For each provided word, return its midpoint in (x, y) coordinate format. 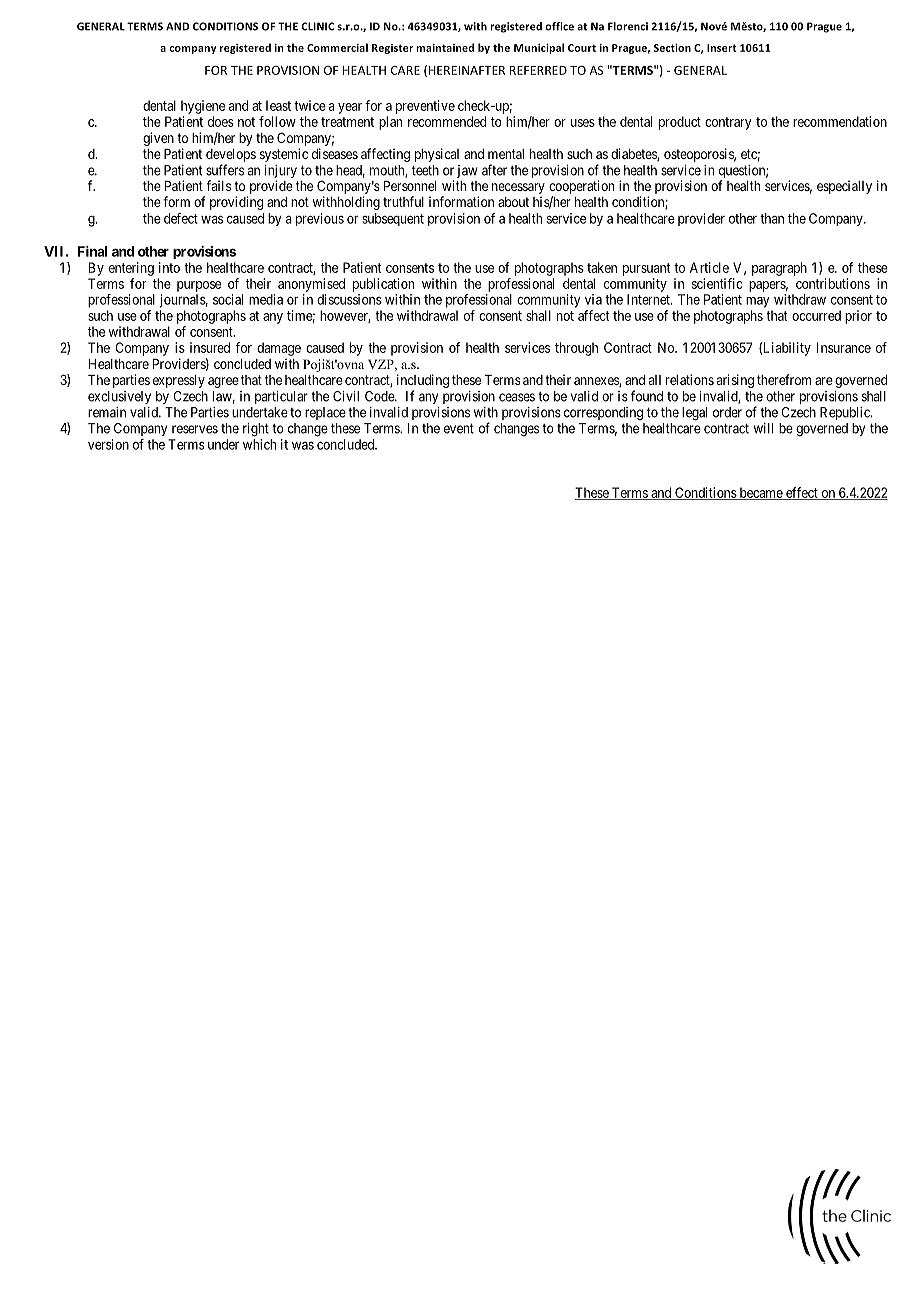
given (158, 139)
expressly (179, 381)
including (423, 381)
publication (383, 285)
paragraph (779, 269)
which (259, 444)
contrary (728, 123)
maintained (445, 47)
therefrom (784, 379)
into (169, 267)
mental (506, 154)
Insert (722, 48)
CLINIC (317, 26)
